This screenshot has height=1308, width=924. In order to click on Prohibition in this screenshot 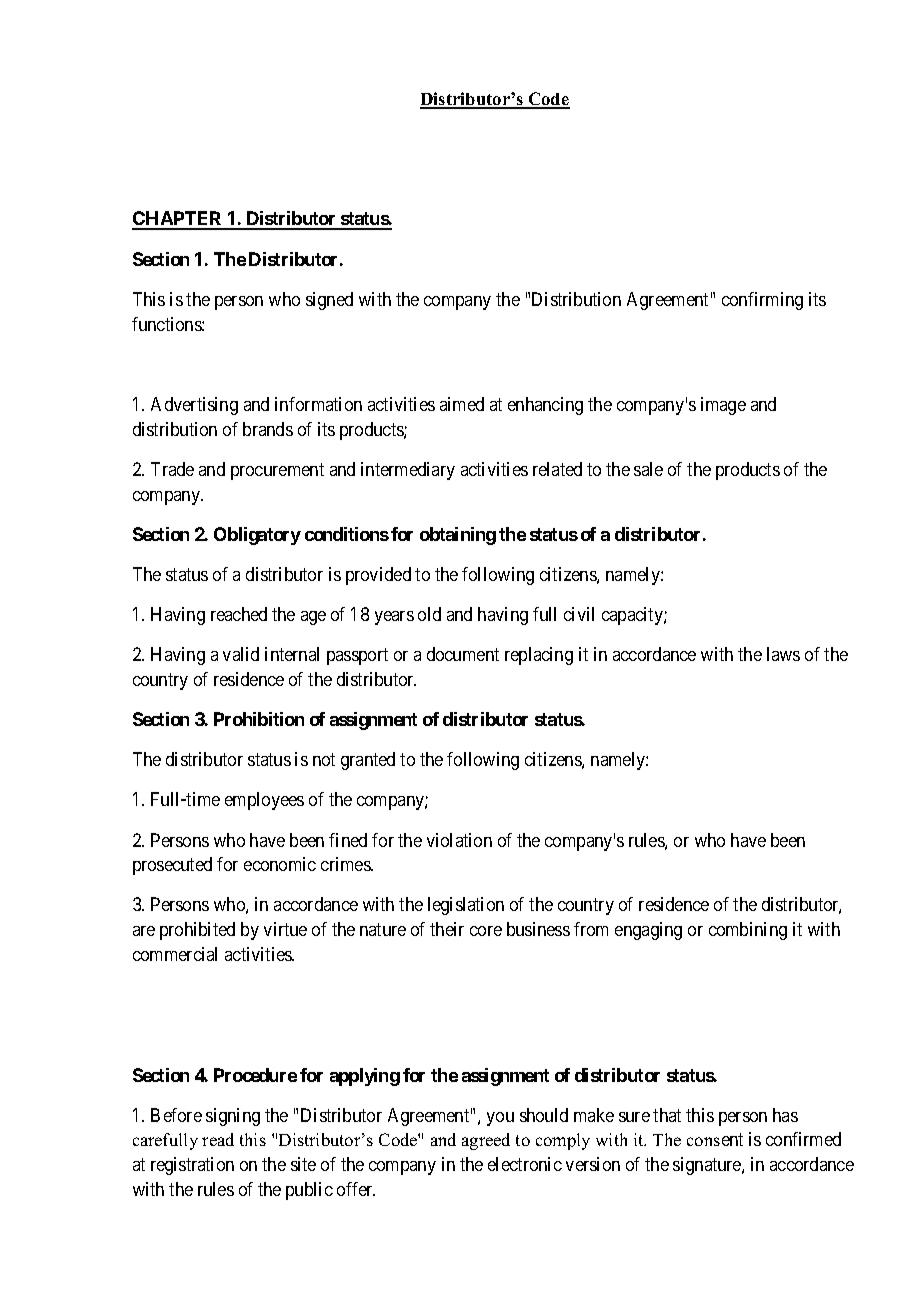, I will do `click(259, 719)`.
